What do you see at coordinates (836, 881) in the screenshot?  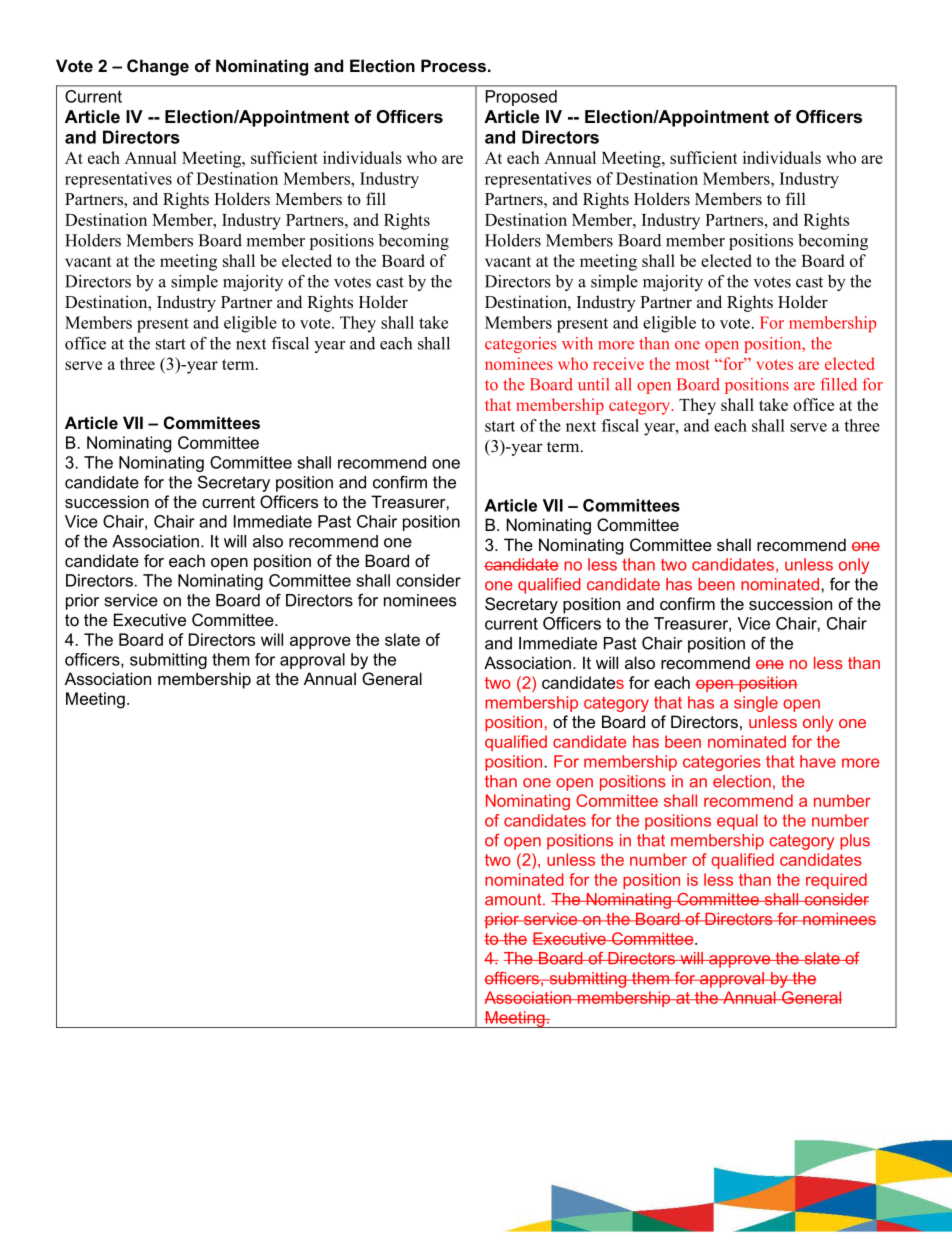 I see `required` at bounding box center [836, 881].
